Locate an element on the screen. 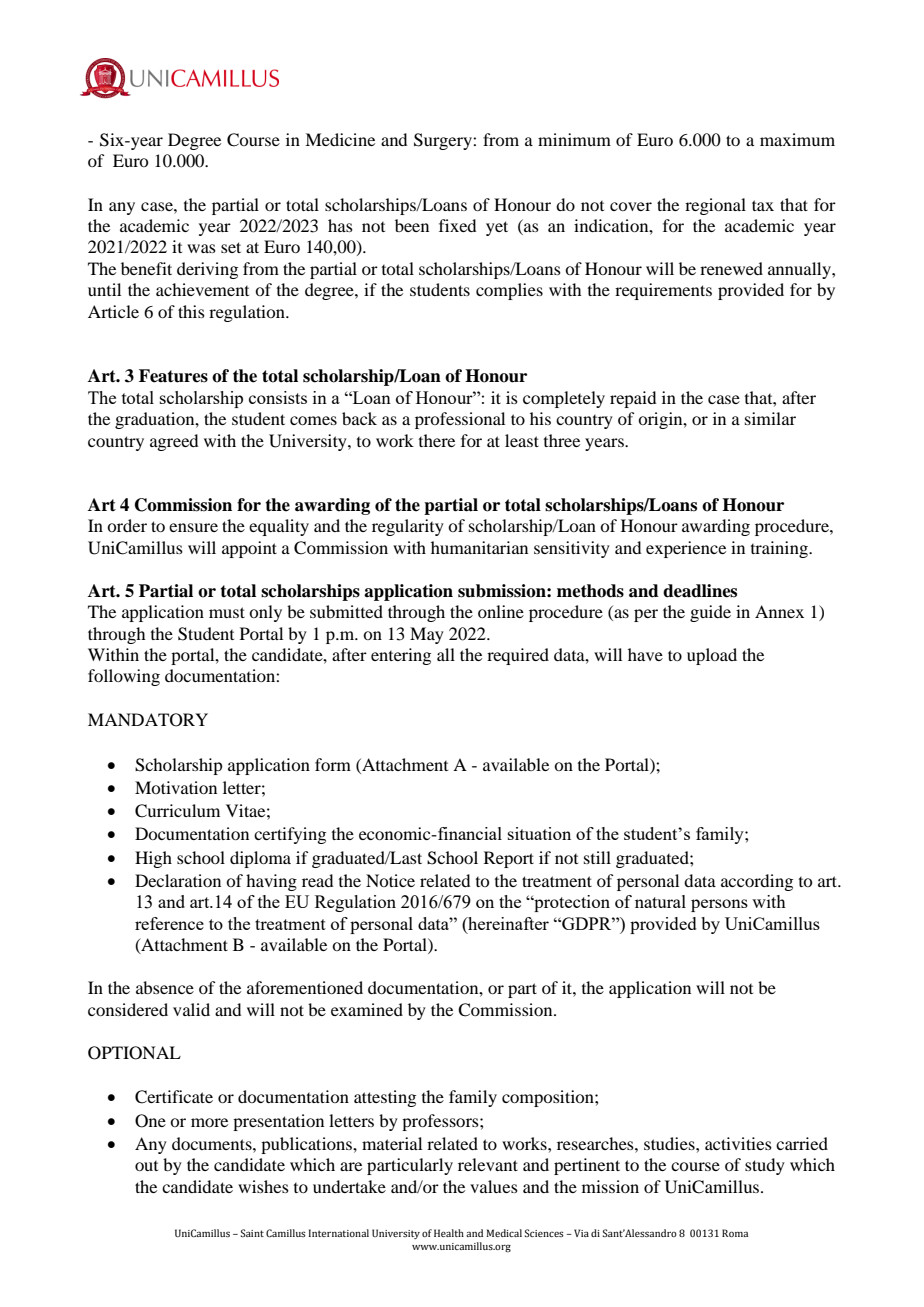 The width and height of the screenshot is (924, 1307). Features is located at coordinates (173, 376).
